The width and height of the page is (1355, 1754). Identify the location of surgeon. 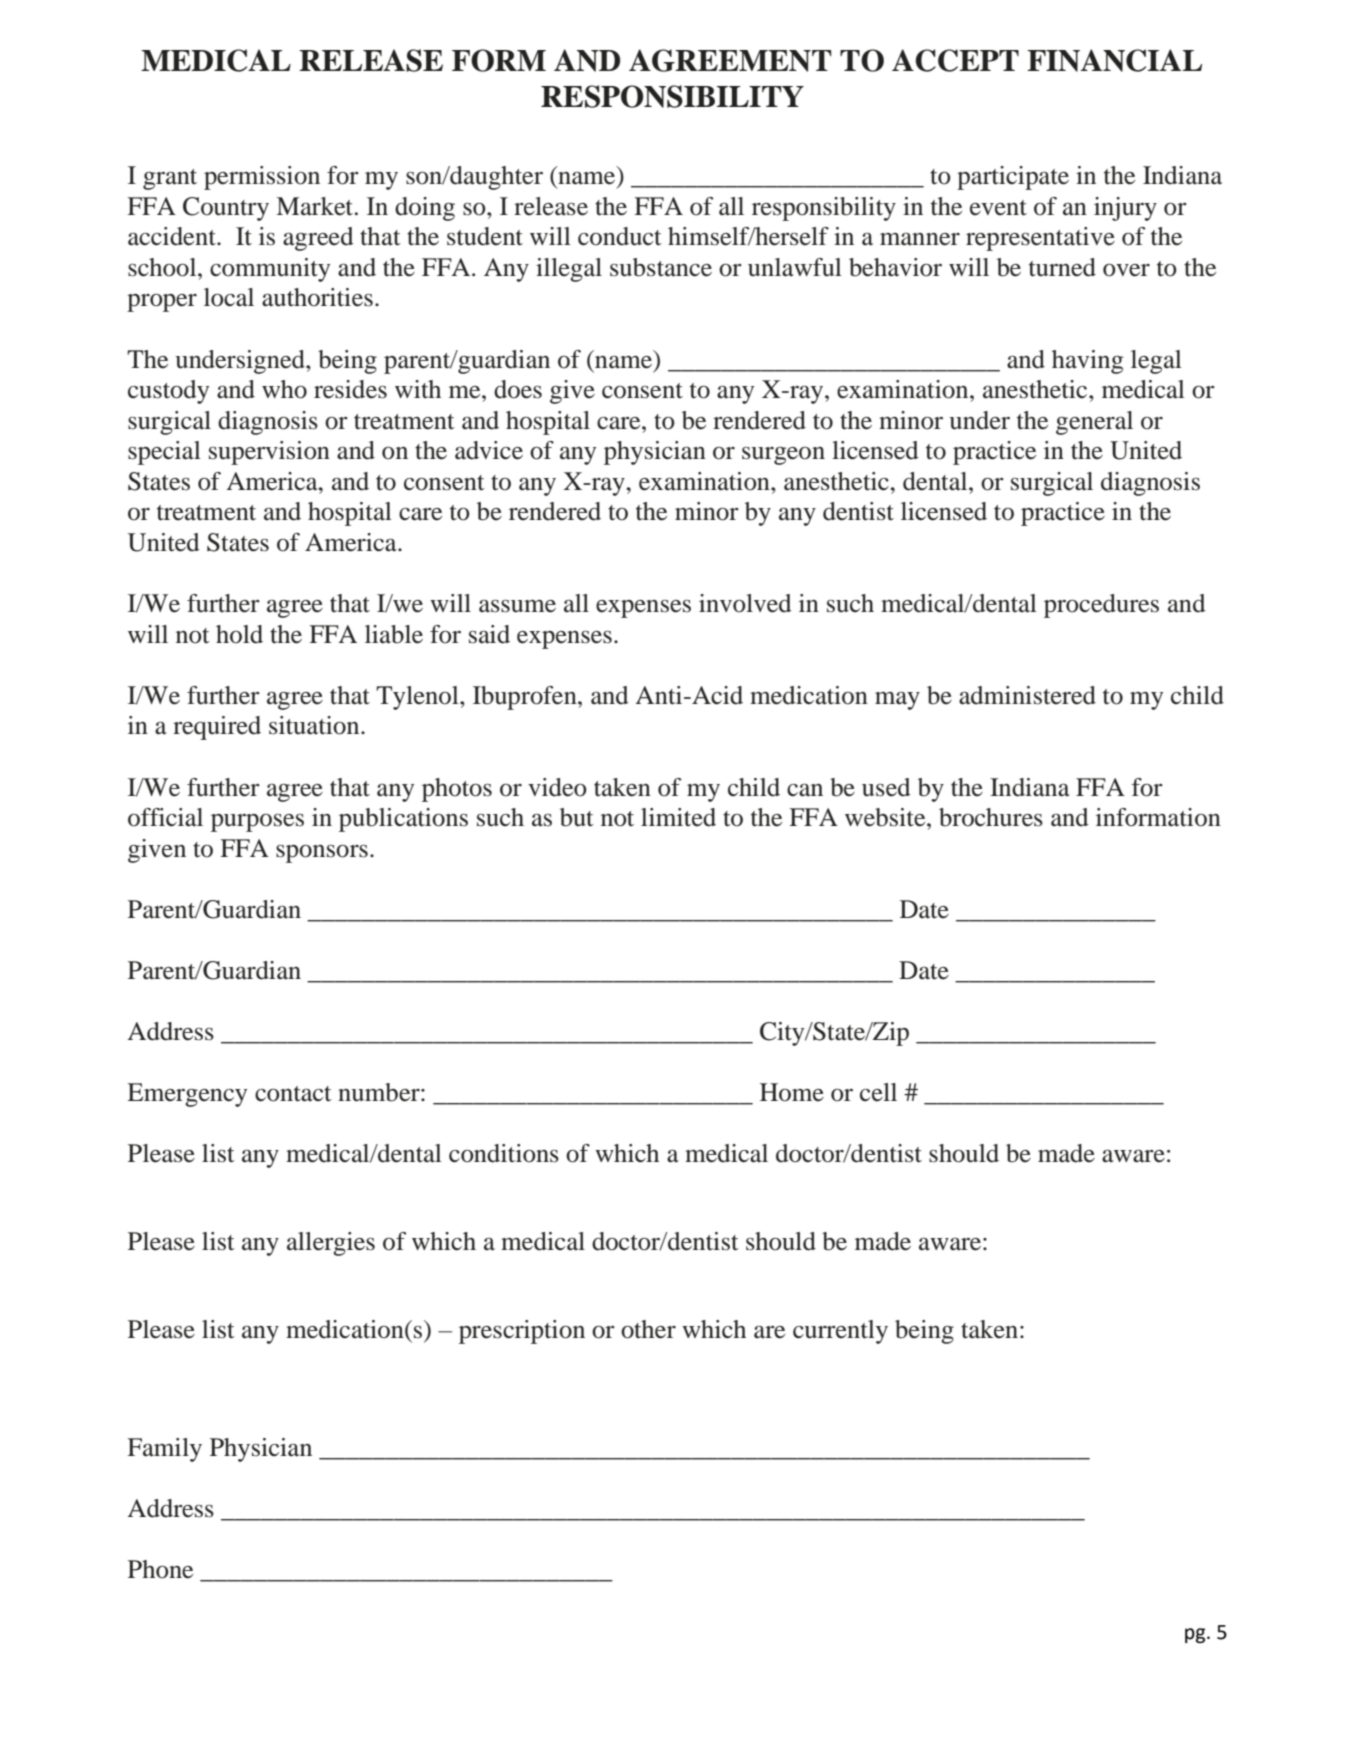
(783, 456).
